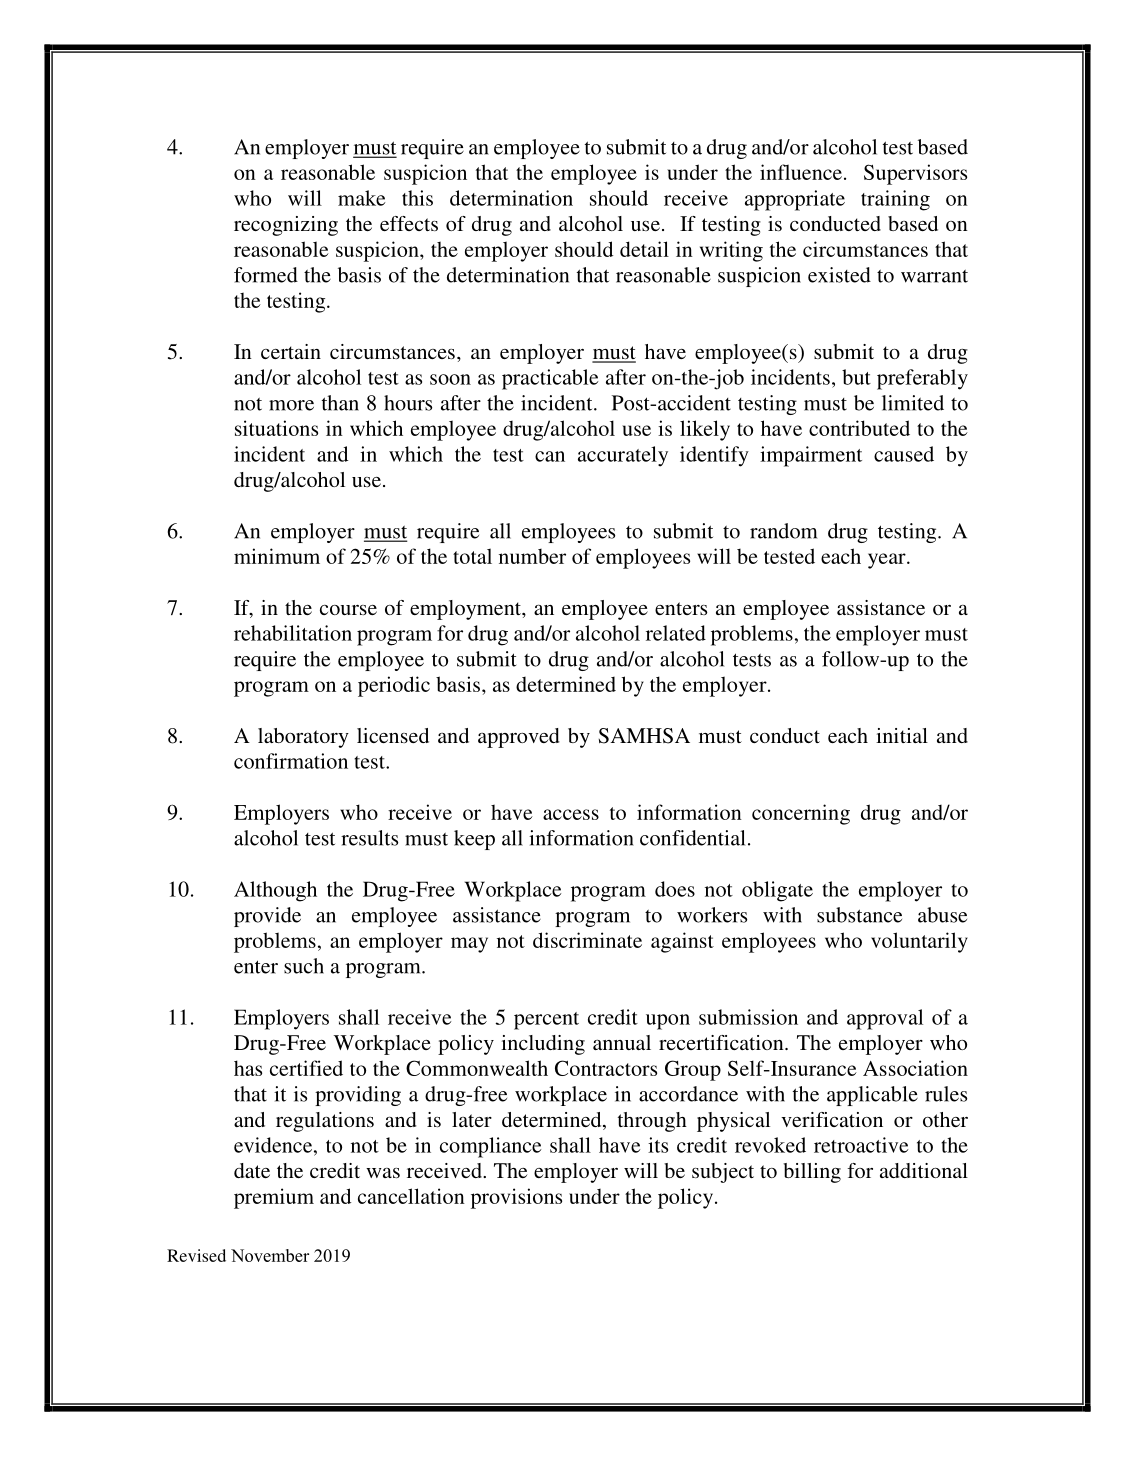  What do you see at coordinates (550, 379) in the page?
I see `practicable` at bounding box center [550, 379].
